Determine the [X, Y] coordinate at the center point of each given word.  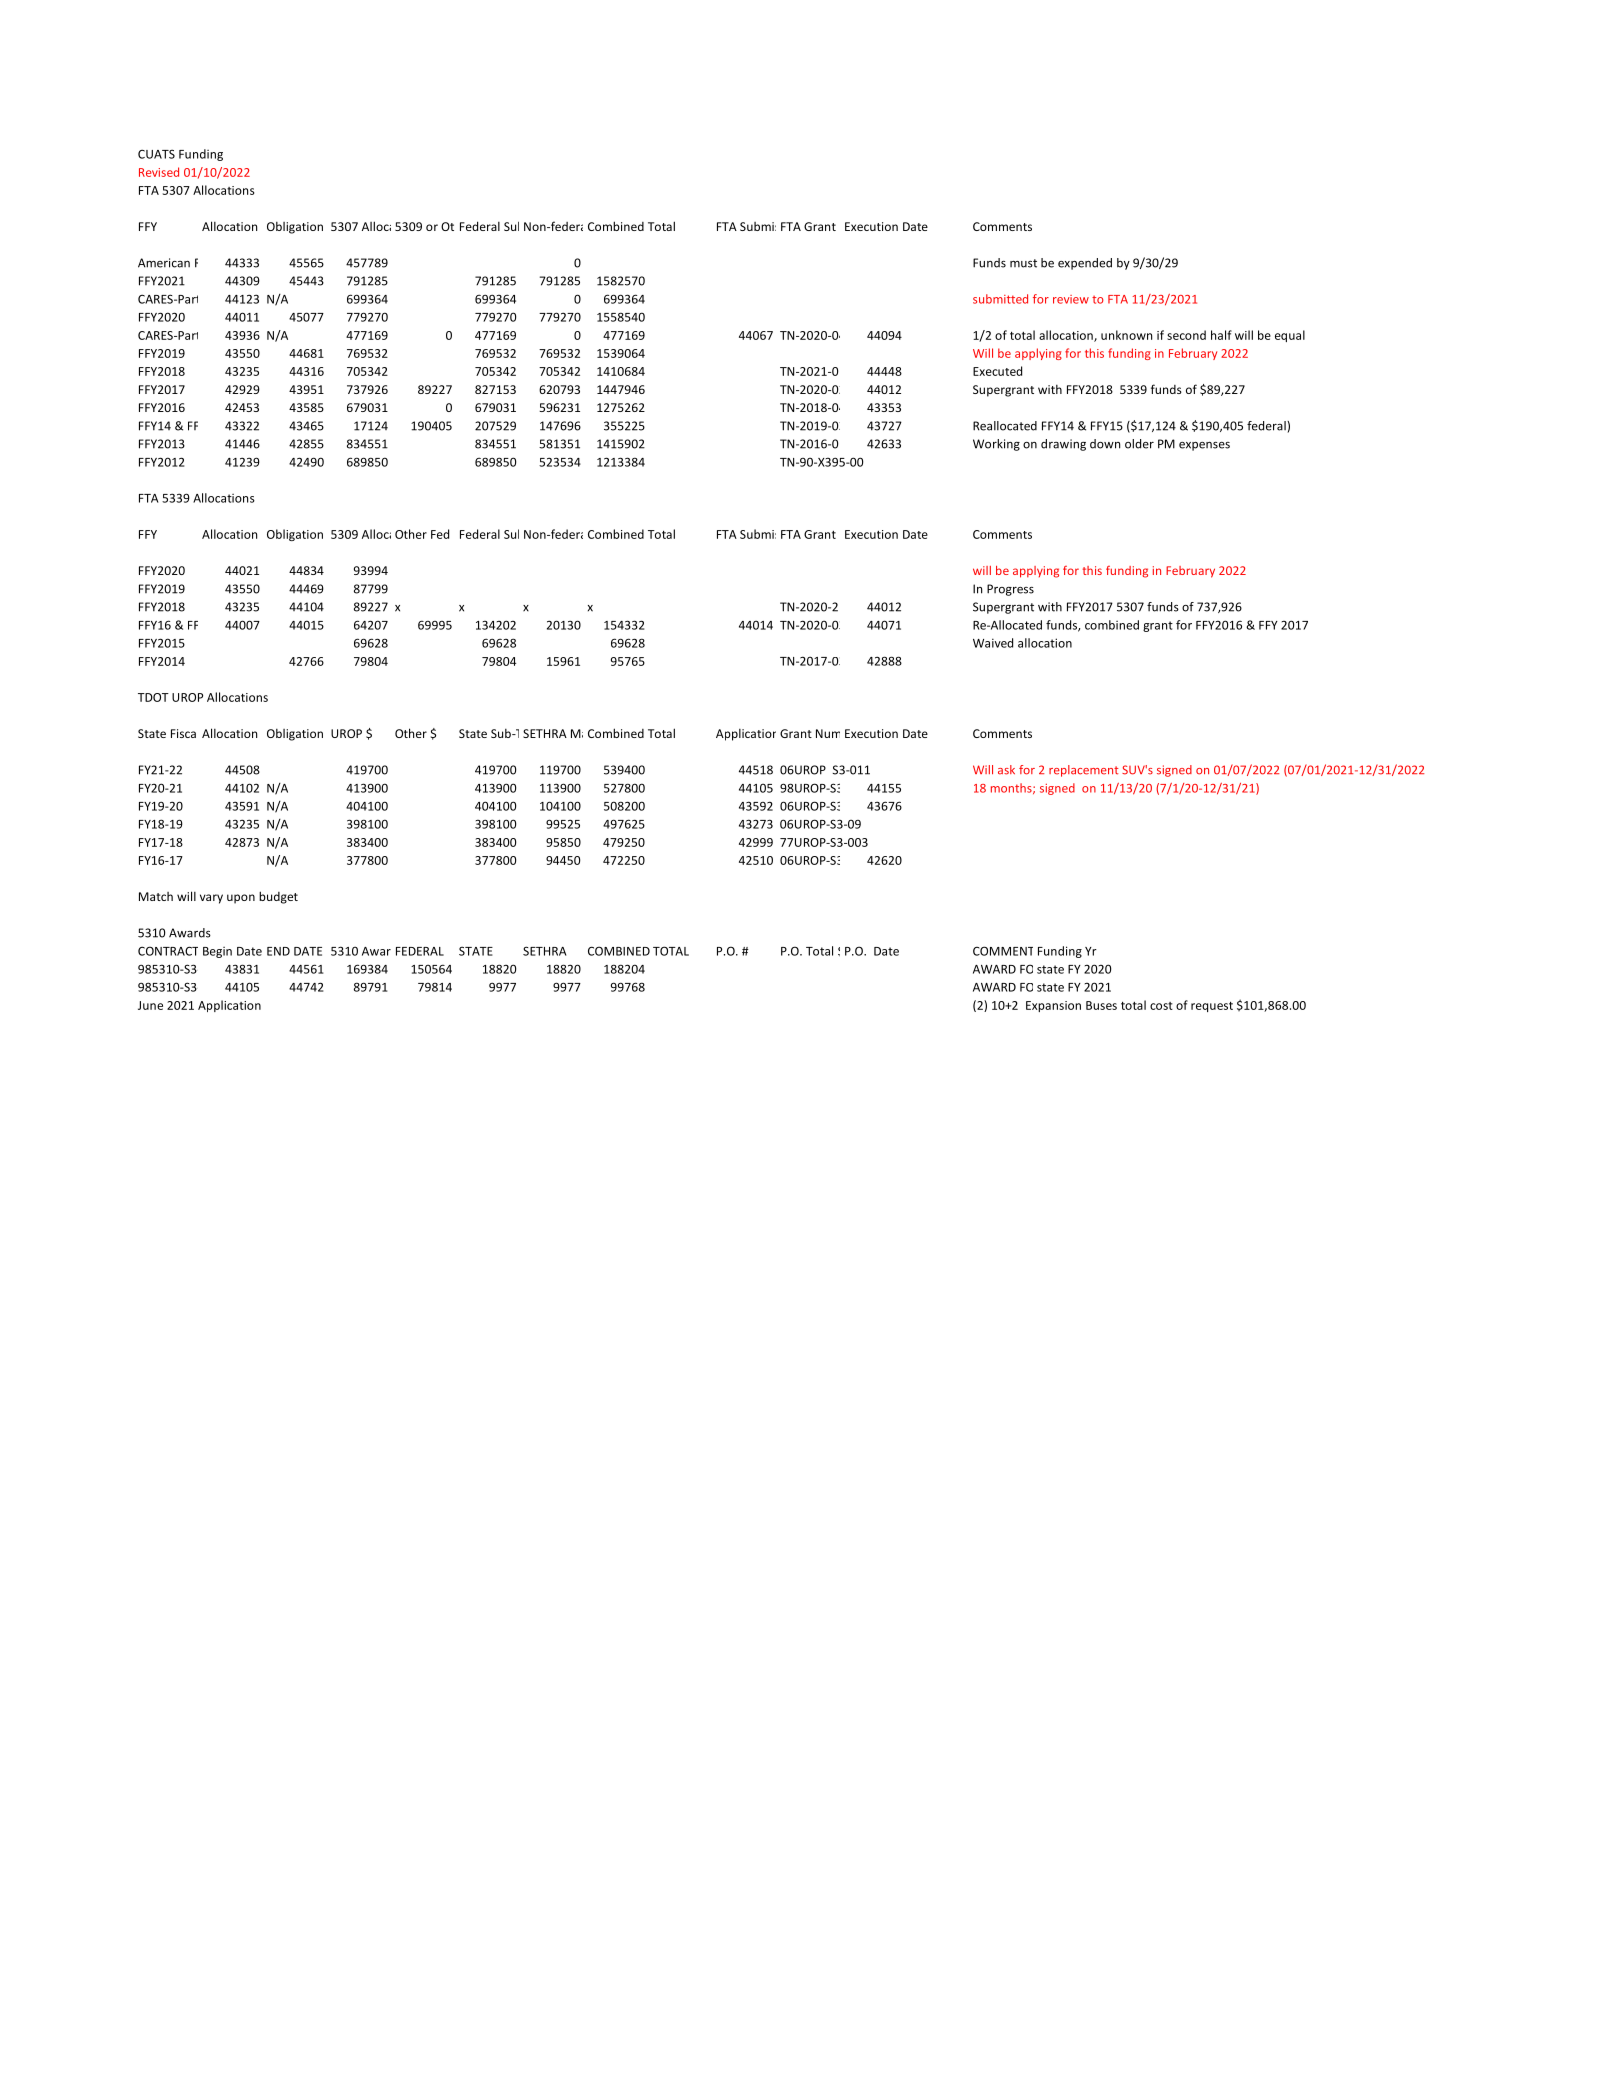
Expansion [1053, 1006]
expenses [1204, 446]
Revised [159, 172]
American [164, 263]
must [1023, 263]
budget [278, 897]
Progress [1010, 590]
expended [1085, 264]
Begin [217, 952]
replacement [1084, 771]
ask [1006, 770]
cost [1161, 1006]
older [1139, 444]
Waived [993, 643]
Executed [997, 371]
